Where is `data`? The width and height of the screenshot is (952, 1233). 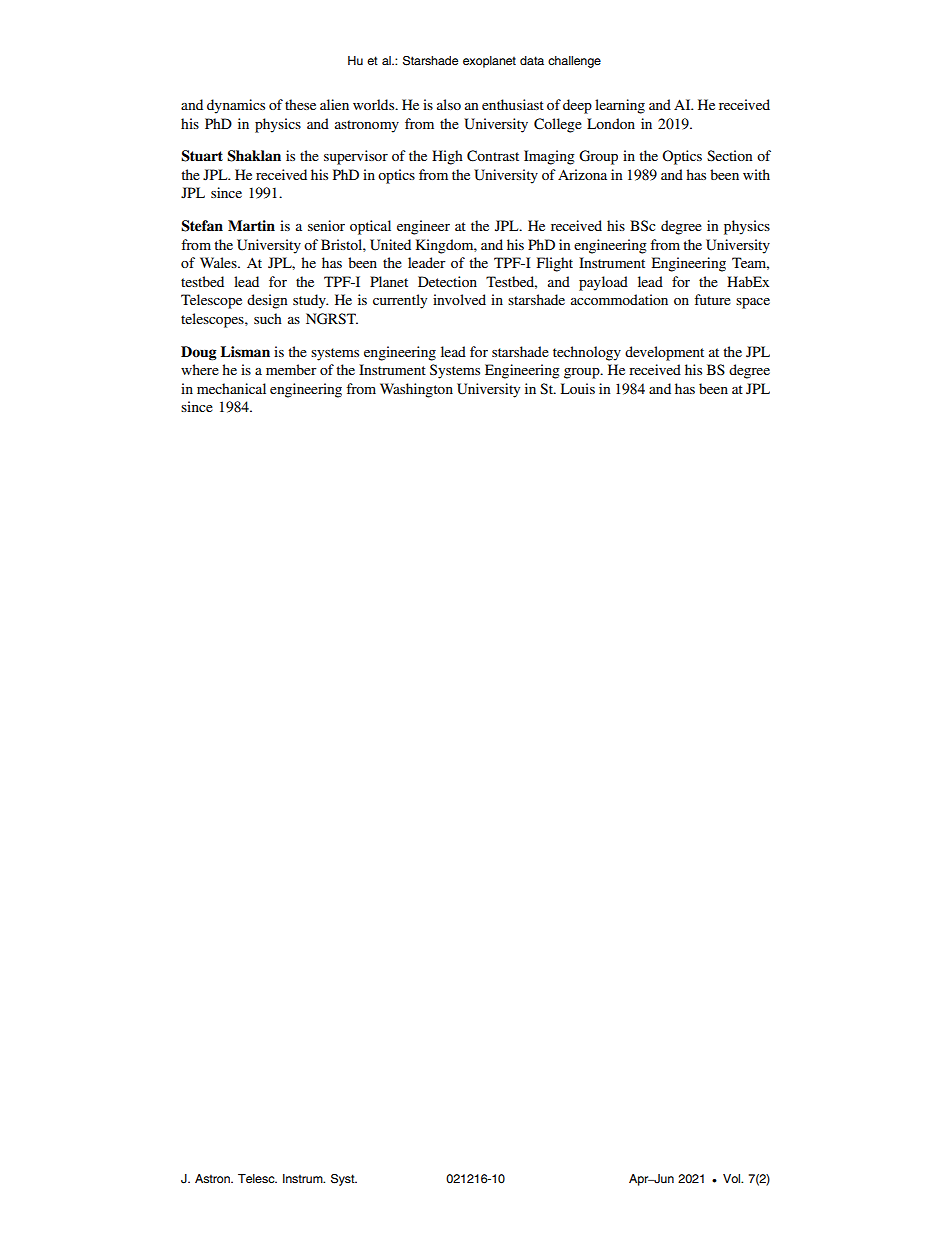
data is located at coordinates (532, 60).
